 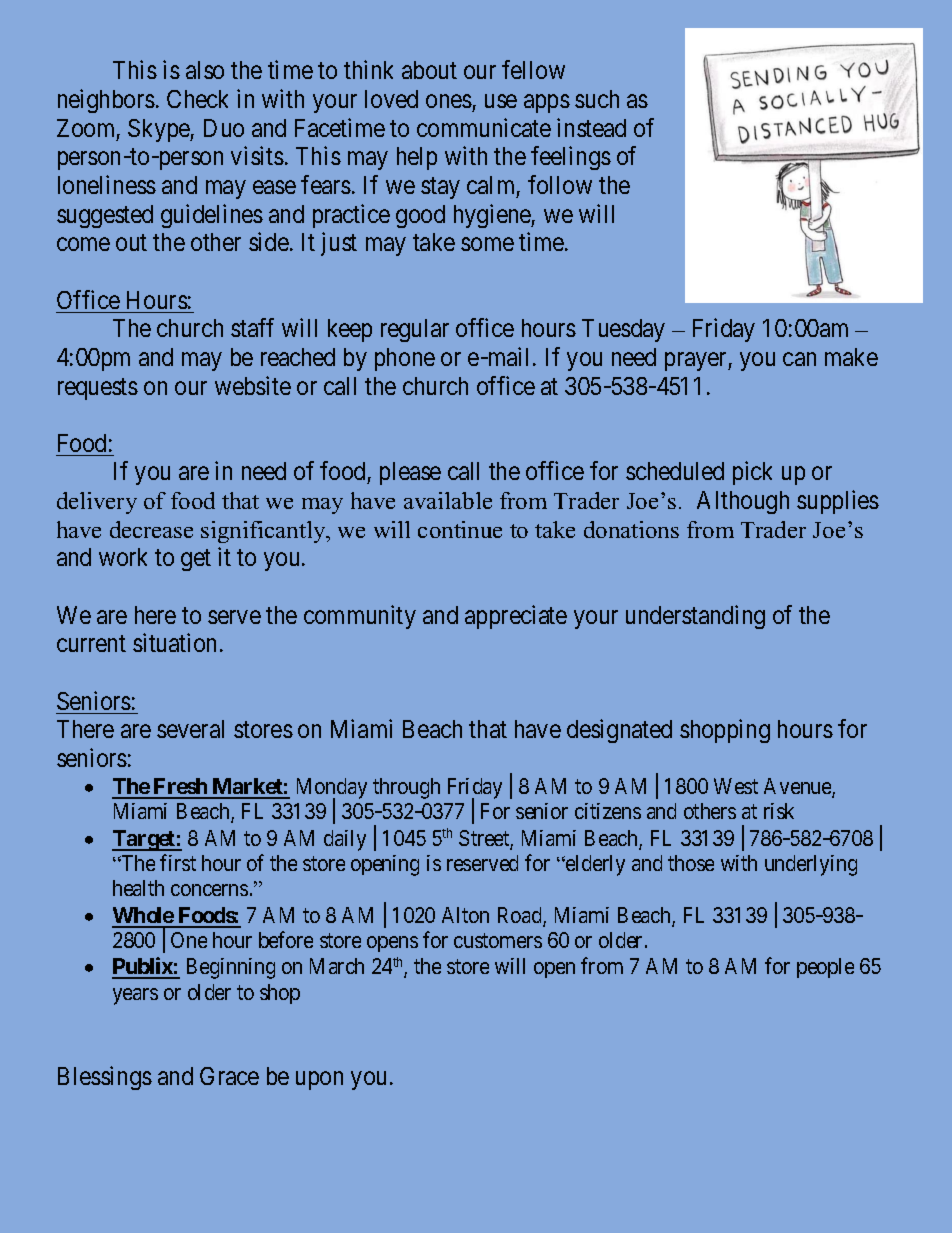 I want to click on people, so click(x=825, y=968).
